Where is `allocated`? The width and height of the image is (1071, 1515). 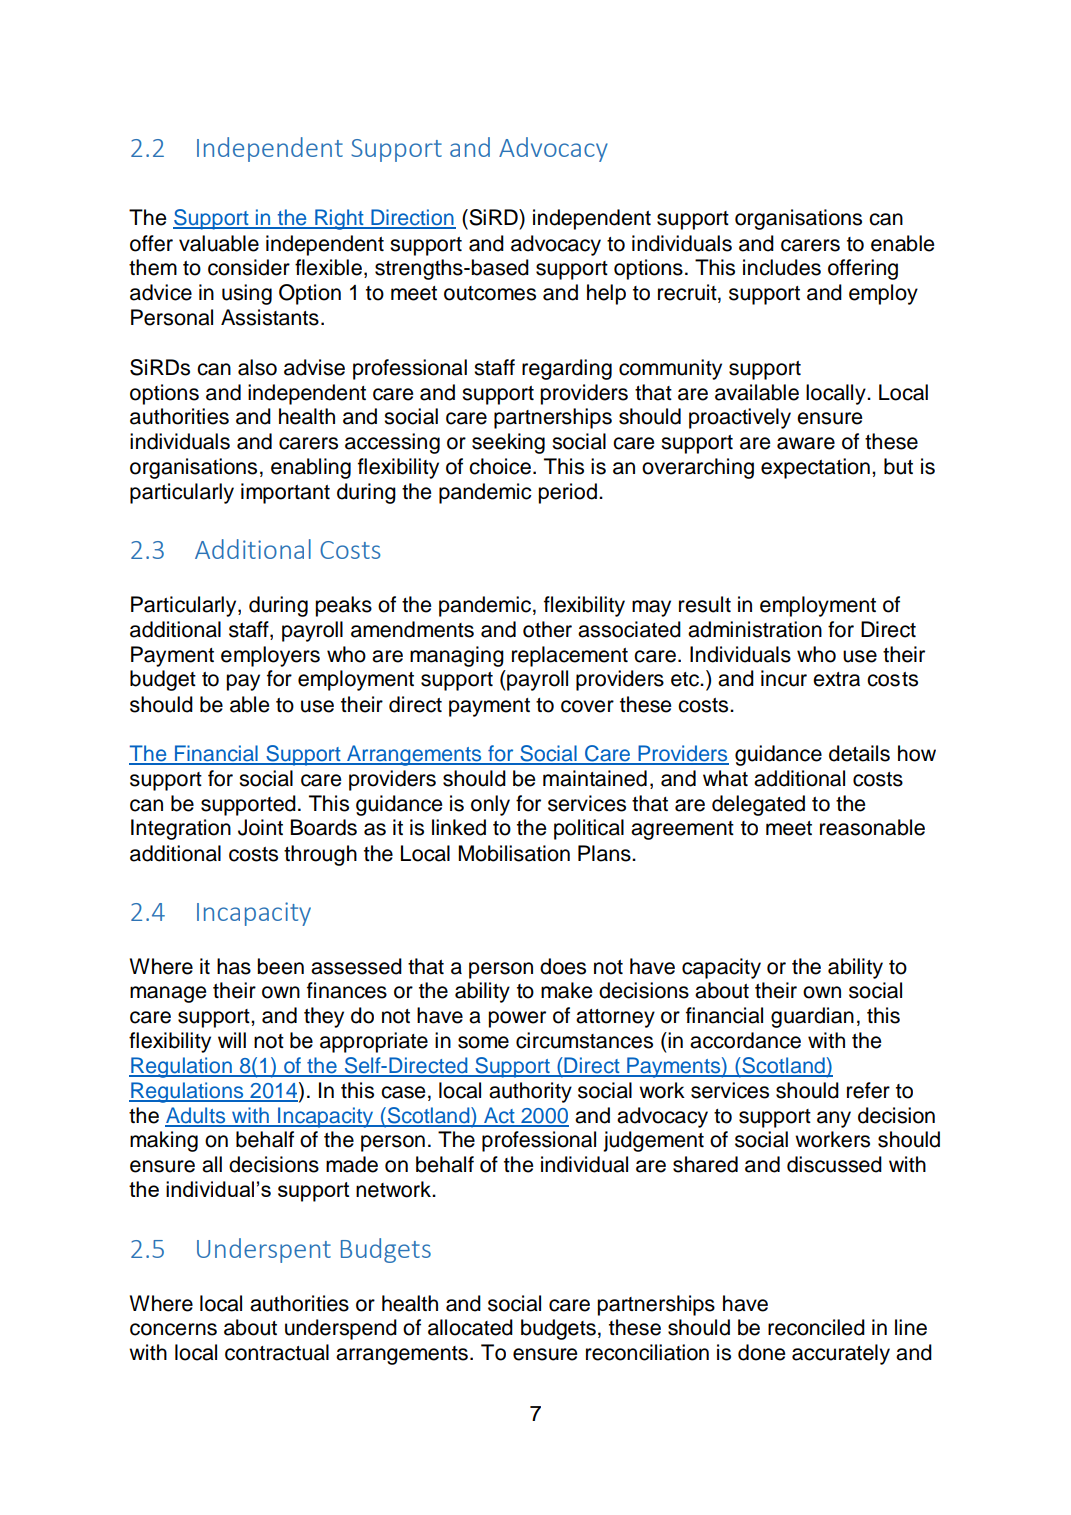
allocated is located at coordinates (470, 1327).
